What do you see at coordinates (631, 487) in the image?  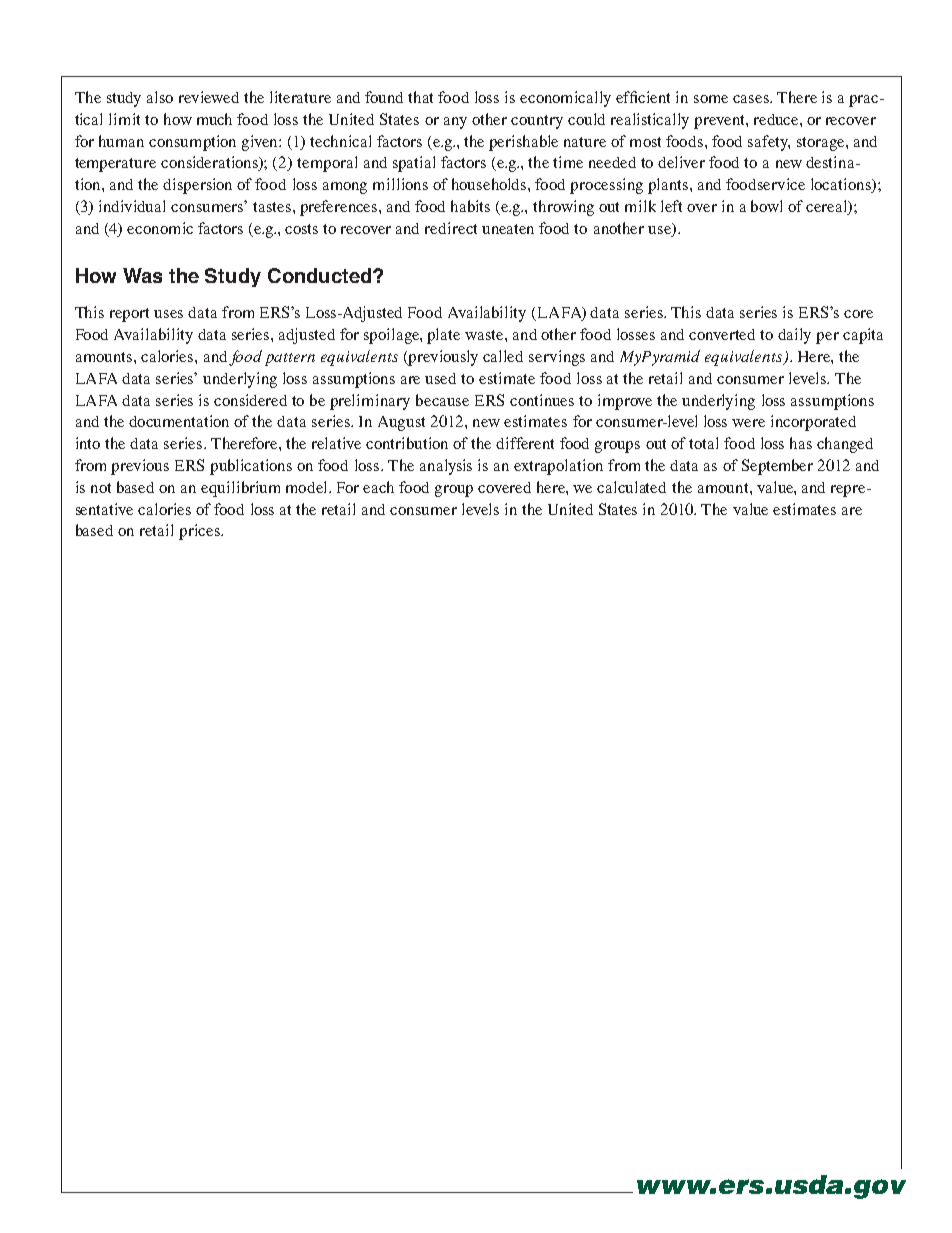 I see `calculated` at bounding box center [631, 487].
